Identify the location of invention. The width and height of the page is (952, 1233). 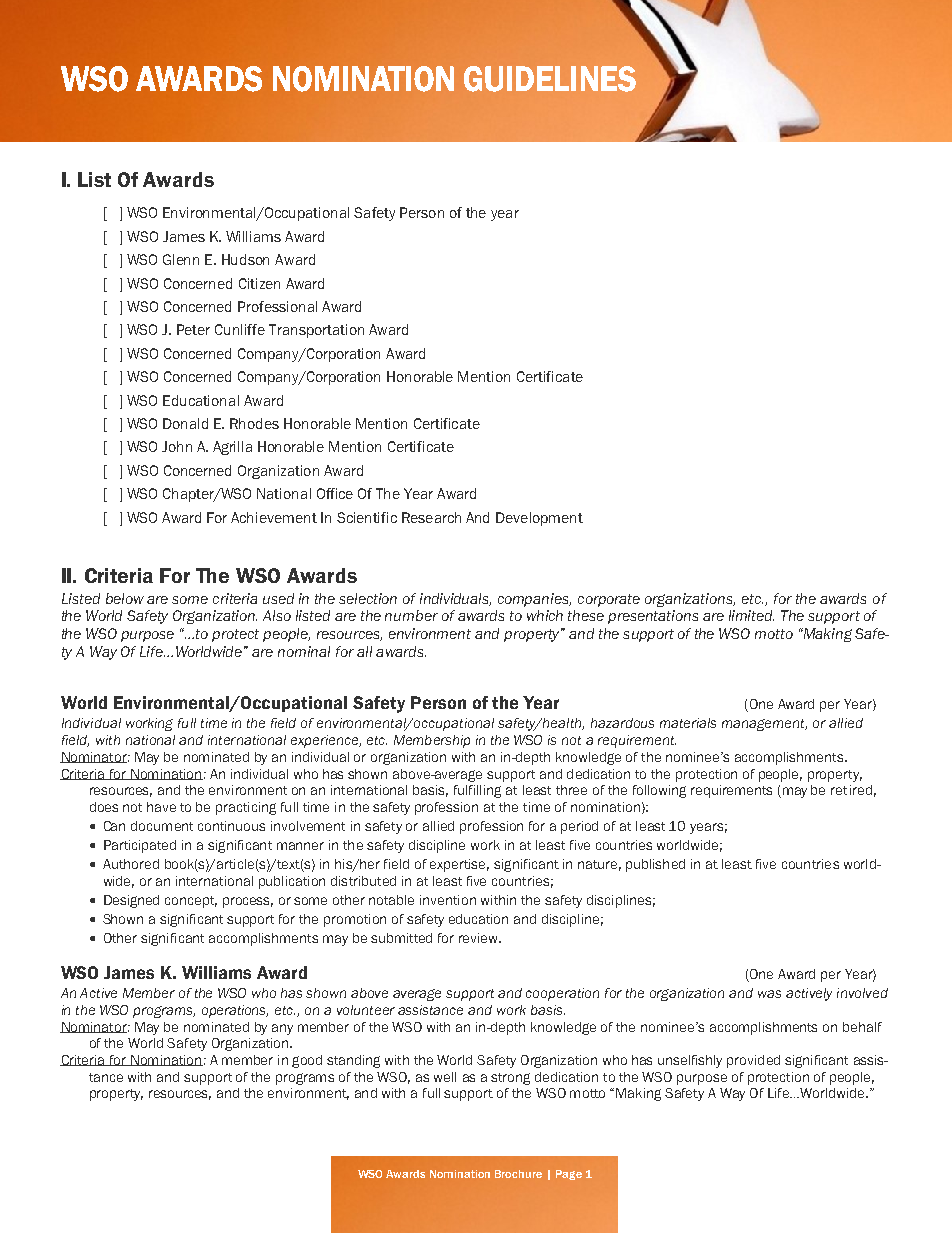
(448, 900).
